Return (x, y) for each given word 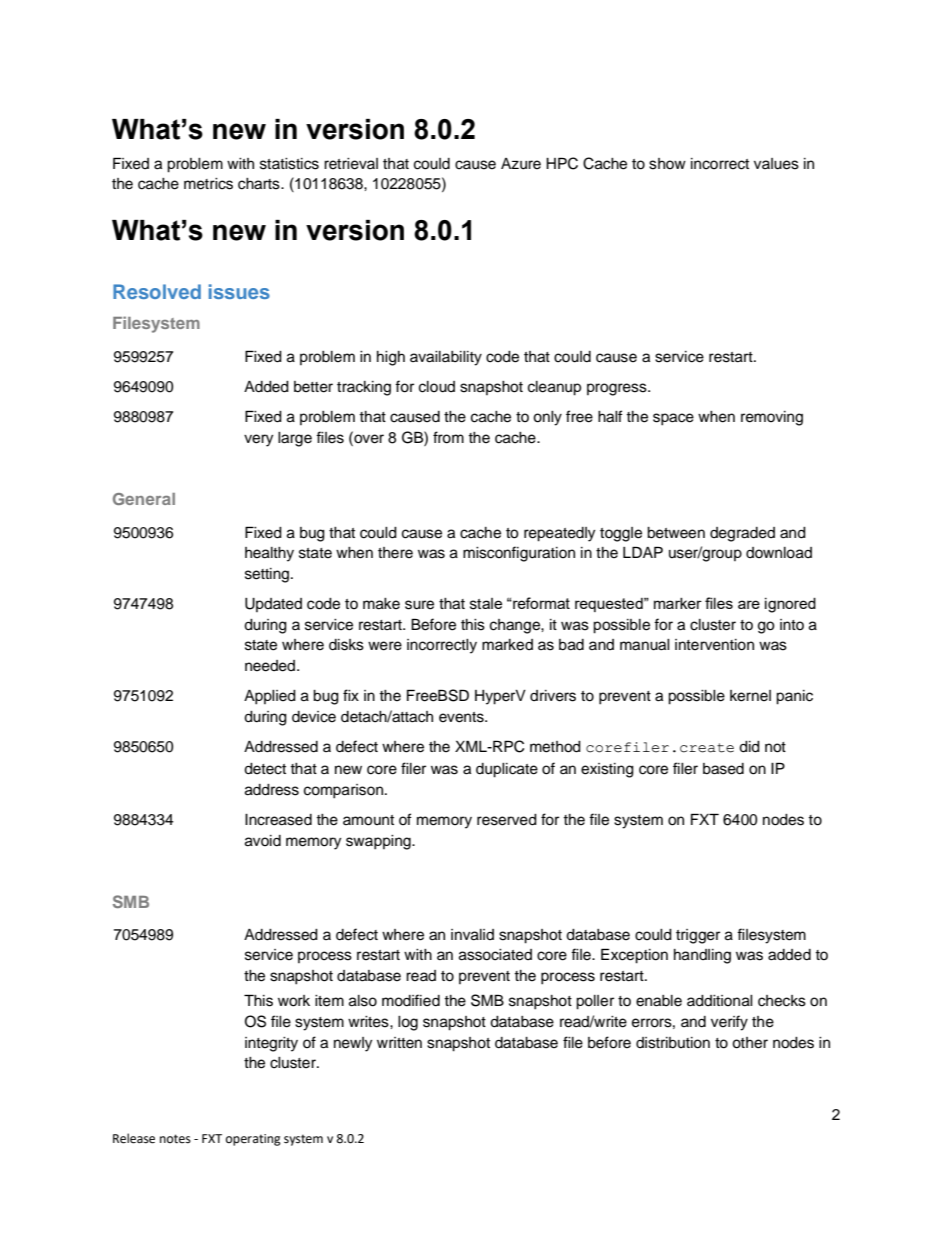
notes (175, 1139)
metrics (208, 184)
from (448, 437)
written (399, 1043)
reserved (507, 820)
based (723, 769)
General (144, 499)
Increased (278, 820)
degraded (742, 534)
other (750, 1043)
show (667, 164)
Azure (521, 164)
